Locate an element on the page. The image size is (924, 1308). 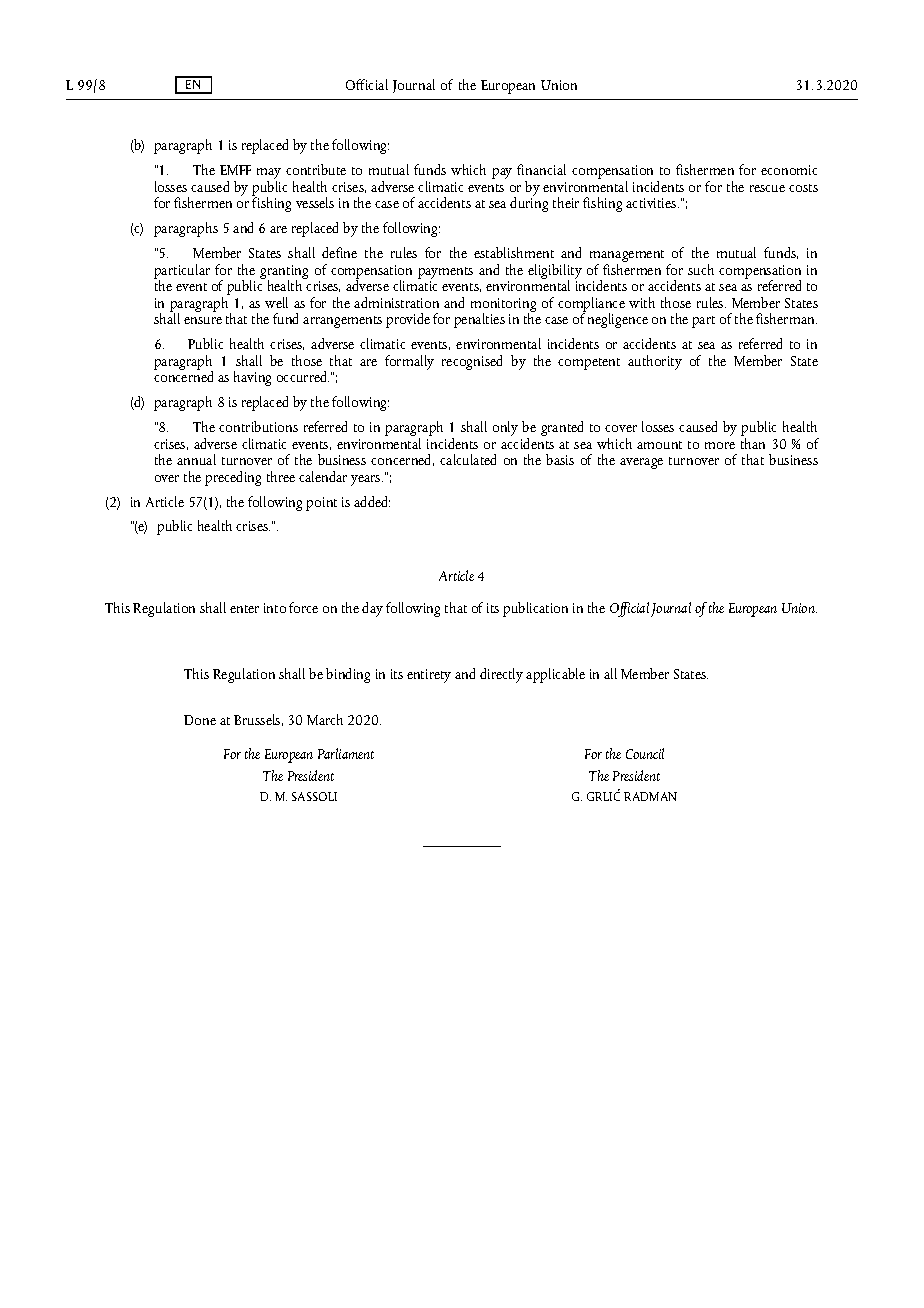
may is located at coordinates (269, 175).
